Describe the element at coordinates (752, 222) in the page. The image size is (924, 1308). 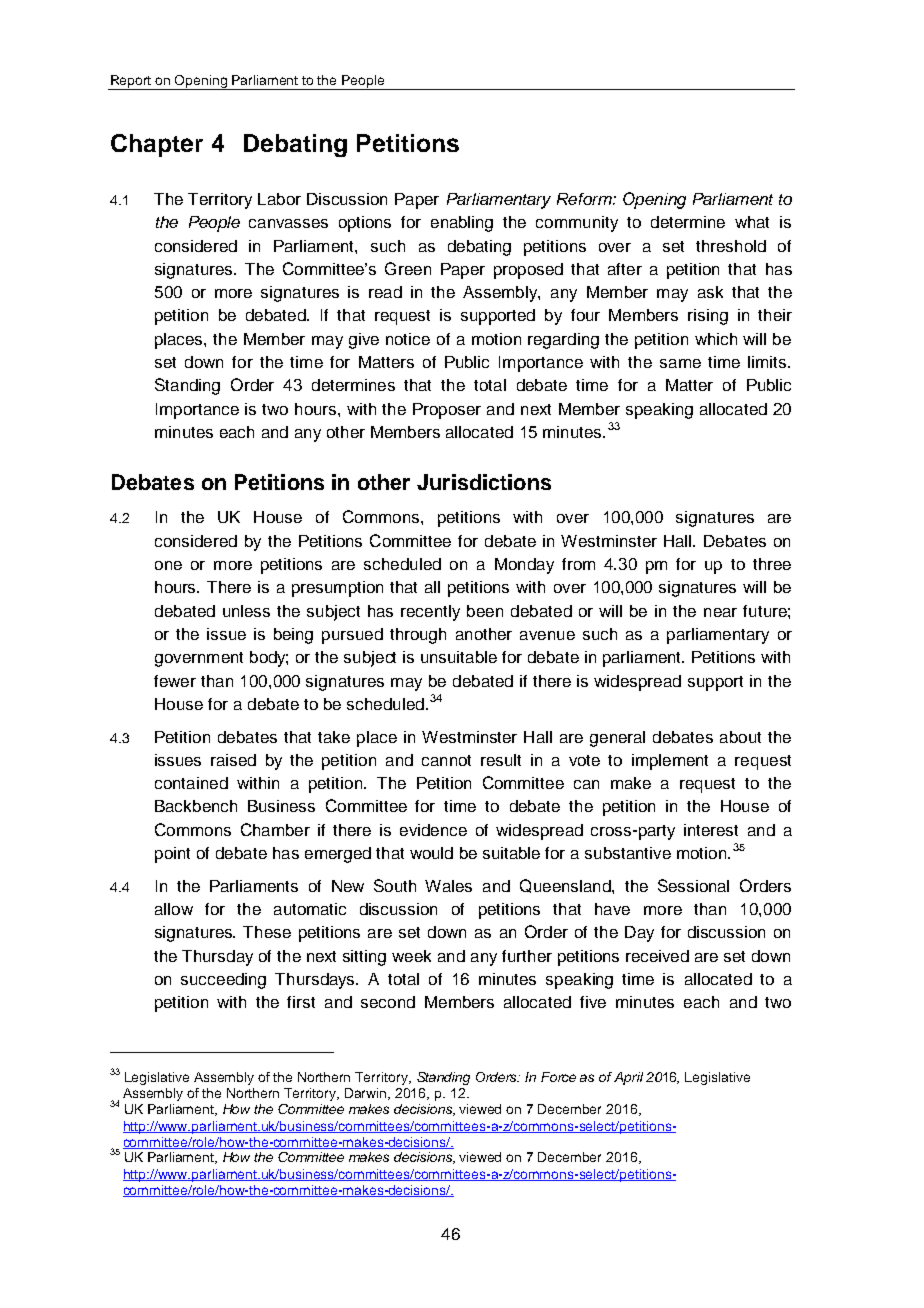
I see `what` at that location.
